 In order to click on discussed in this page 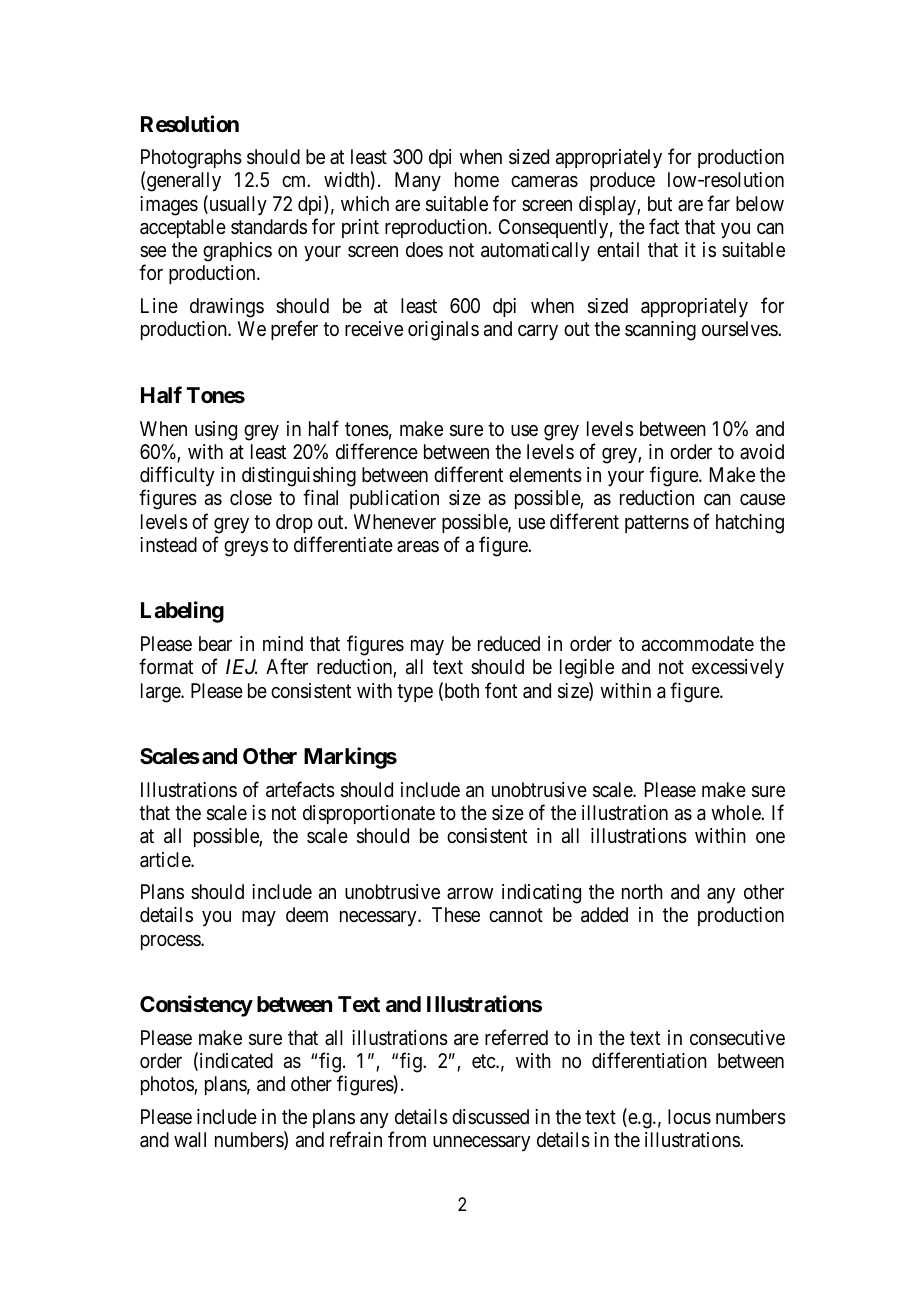, I will do `click(490, 1116)`.
